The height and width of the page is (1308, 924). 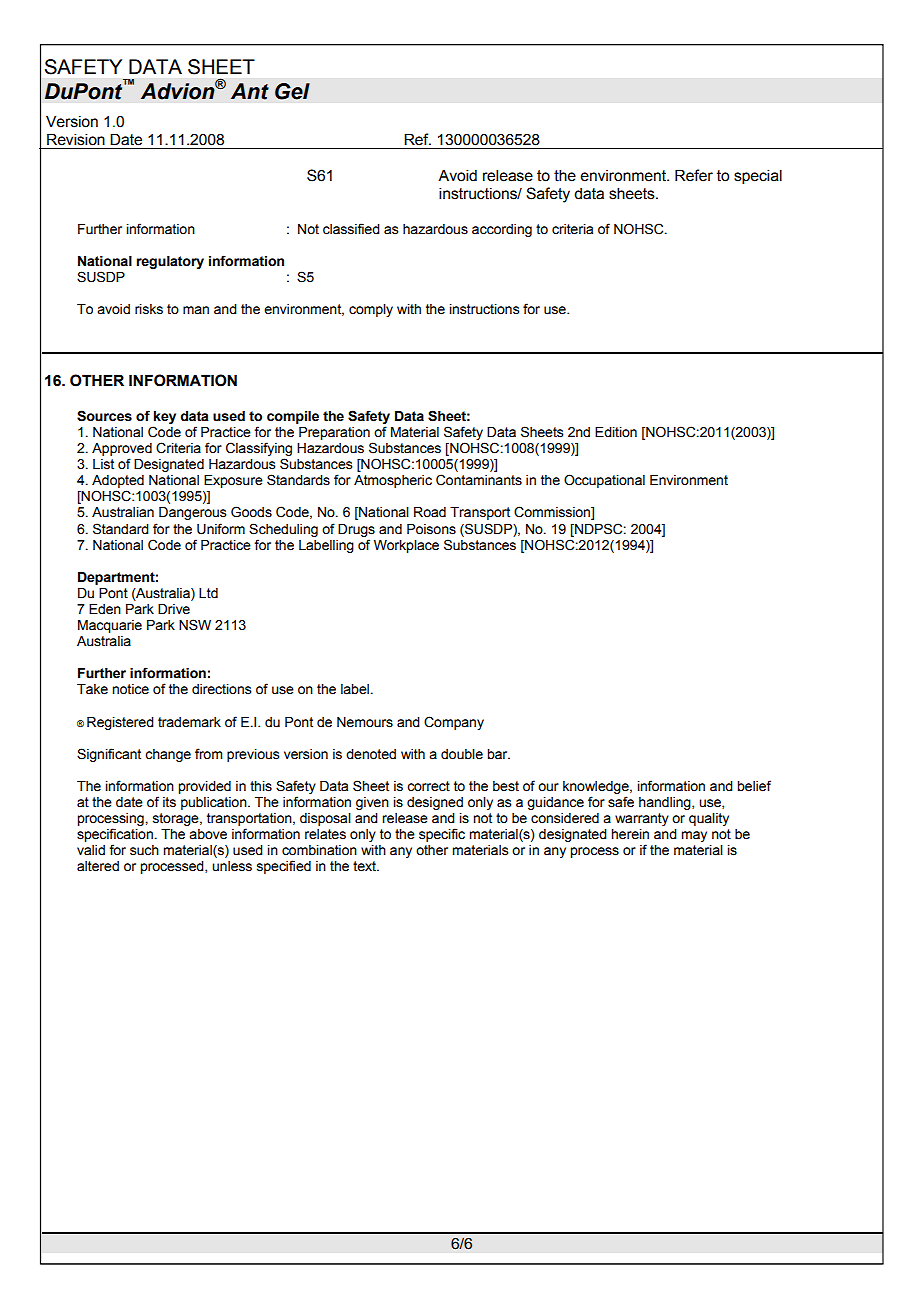 I want to click on risks, so click(x=149, y=309).
